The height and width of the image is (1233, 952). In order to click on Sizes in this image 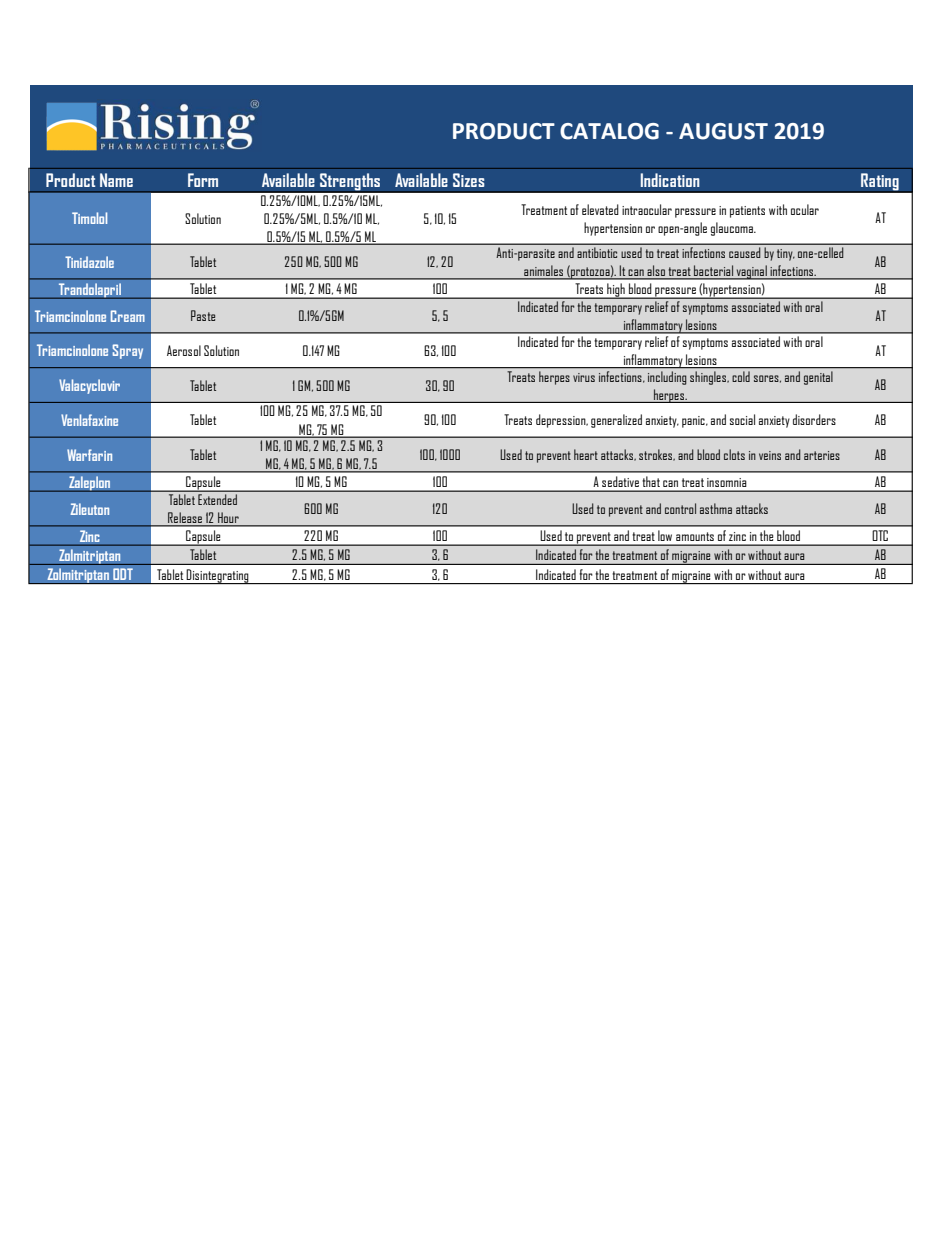, I will do `click(469, 180)`.
